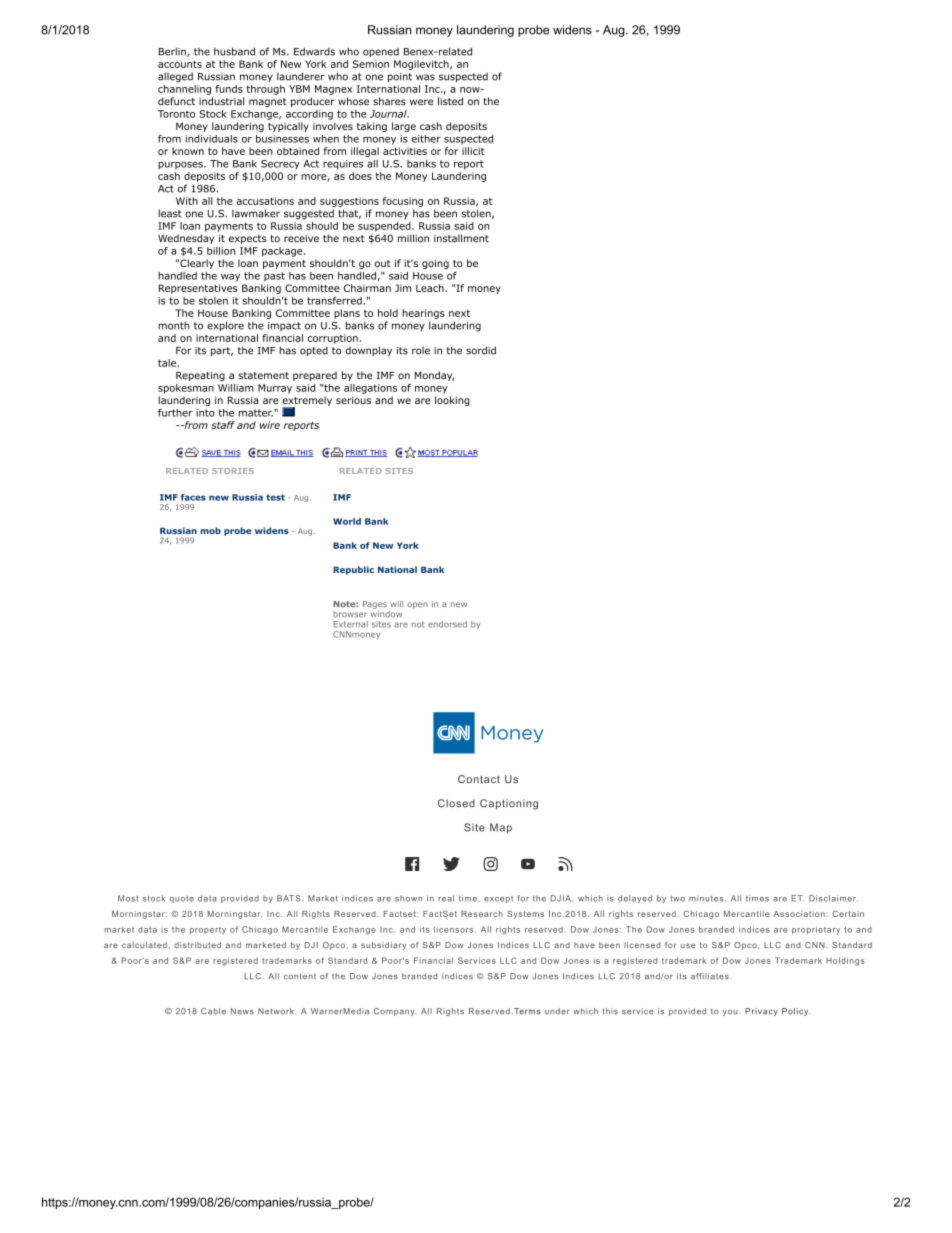  Describe the element at coordinates (481, 350) in the screenshot. I see `sordid` at that location.
